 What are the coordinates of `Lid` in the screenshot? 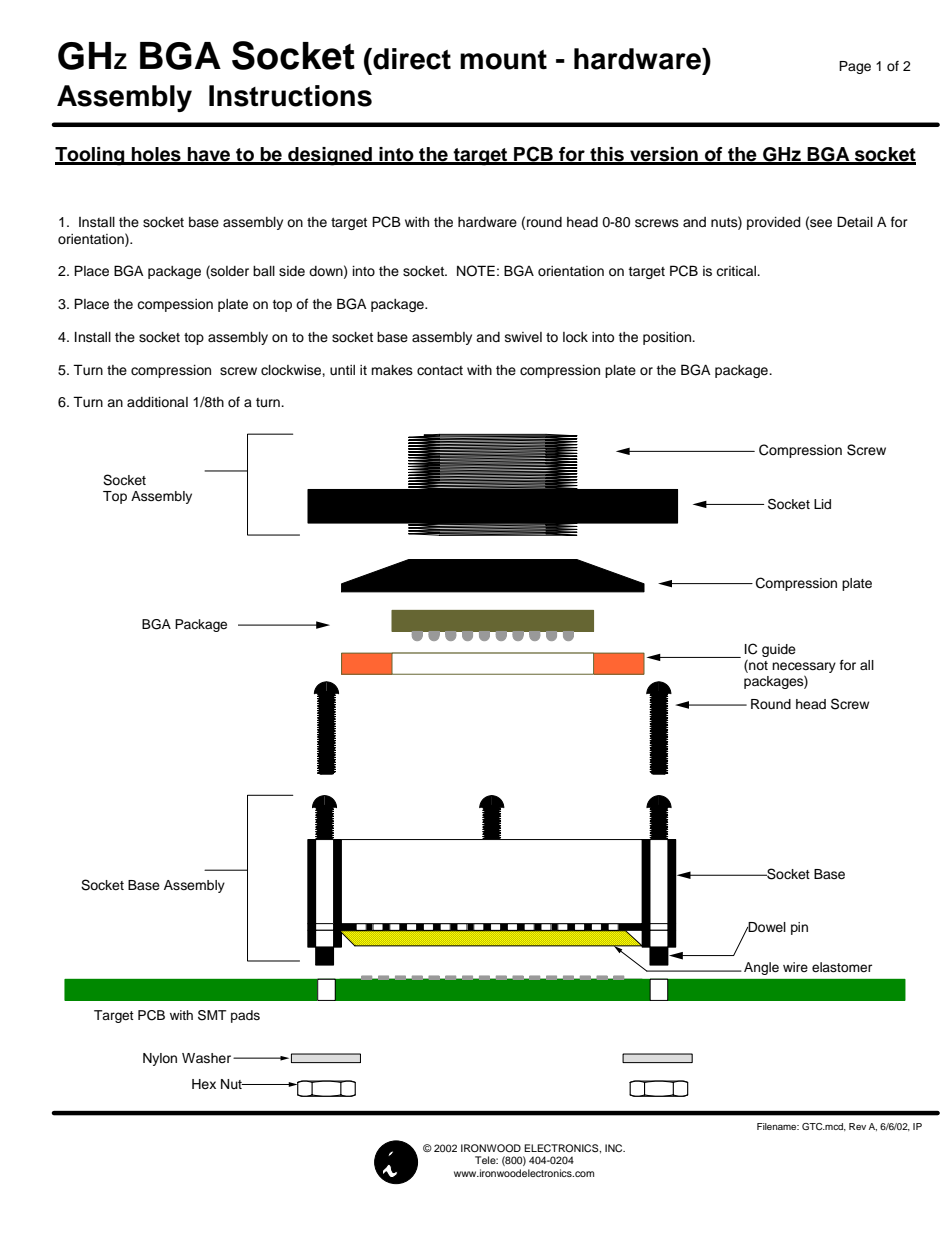 It's located at (822, 504).
